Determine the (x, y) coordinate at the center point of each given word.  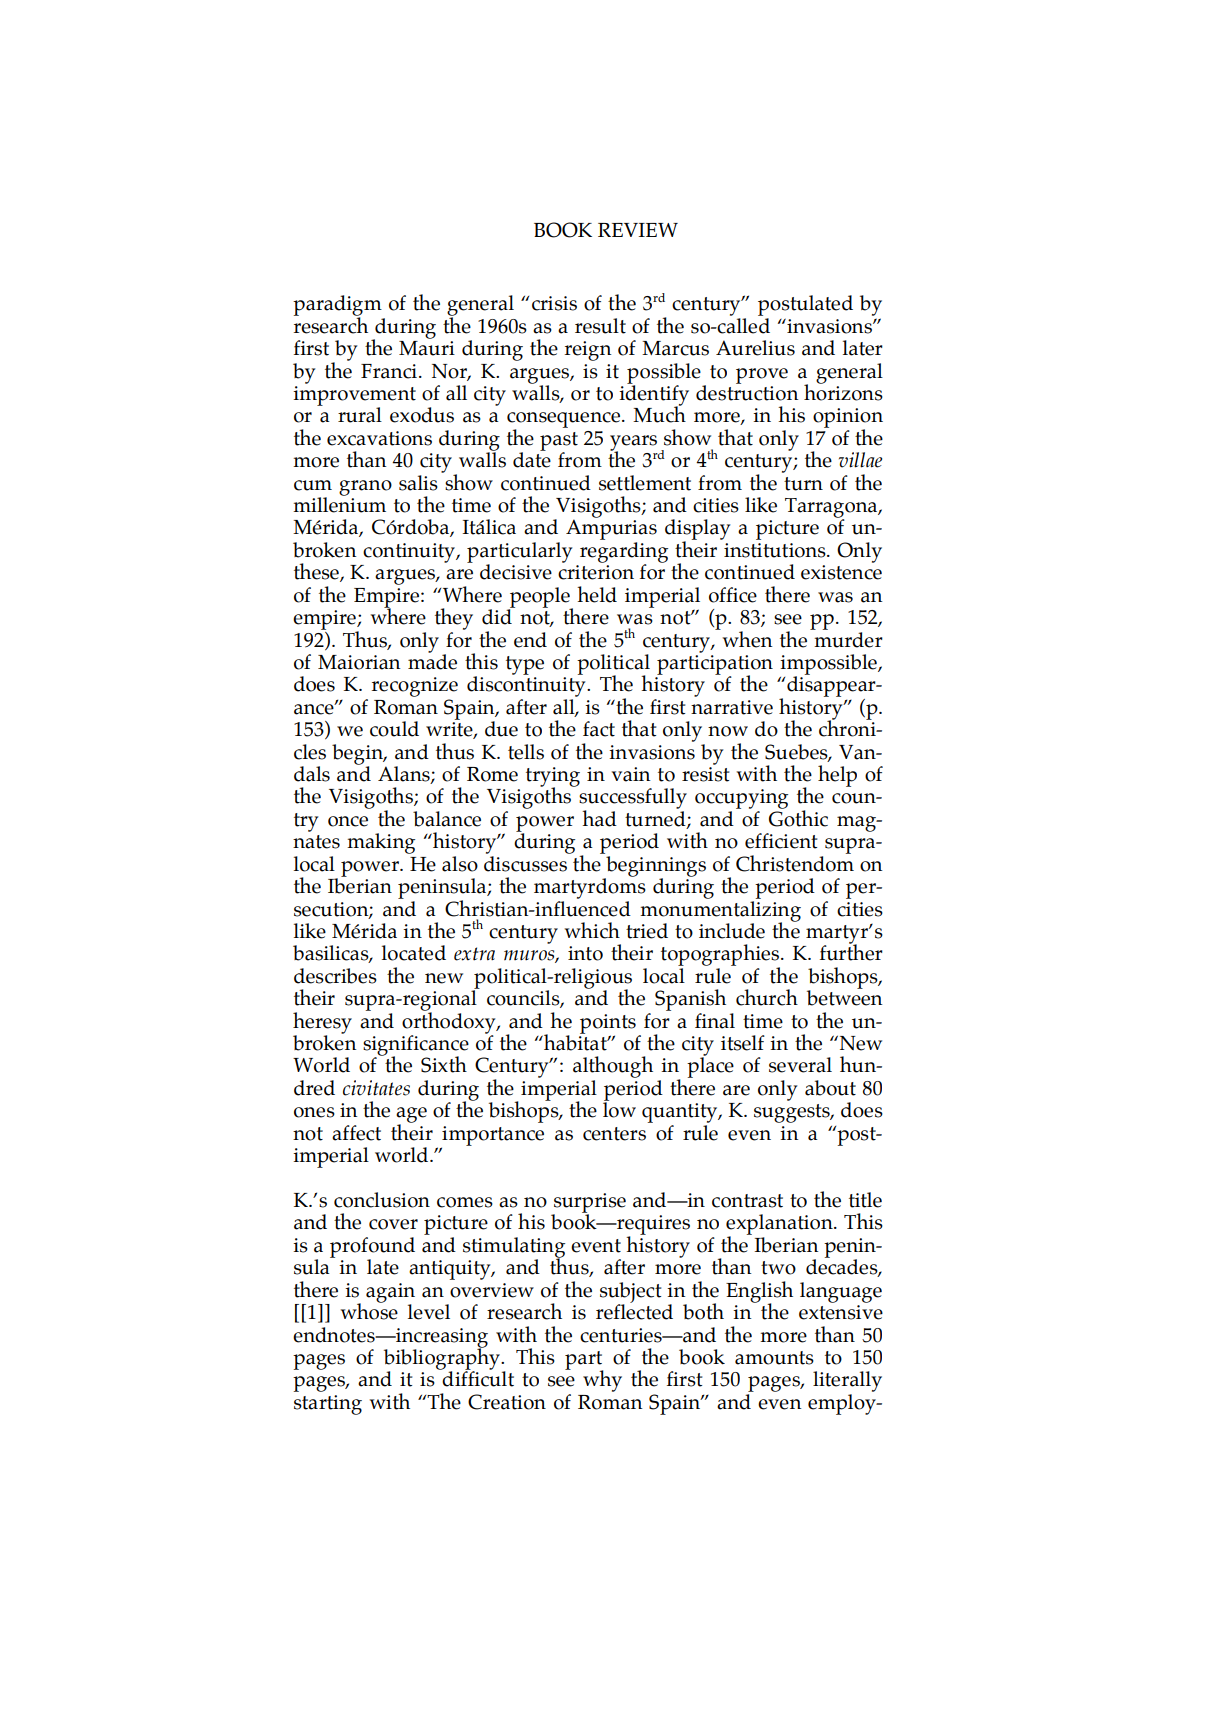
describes (335, 976)
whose (369, 1310)
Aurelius (755, 348)
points (608, 1025)
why (602, 1381)
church (767, 997)
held (597, 594)
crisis (554, 303)
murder (848, 640)
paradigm (337, 306)
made (432, 661)
